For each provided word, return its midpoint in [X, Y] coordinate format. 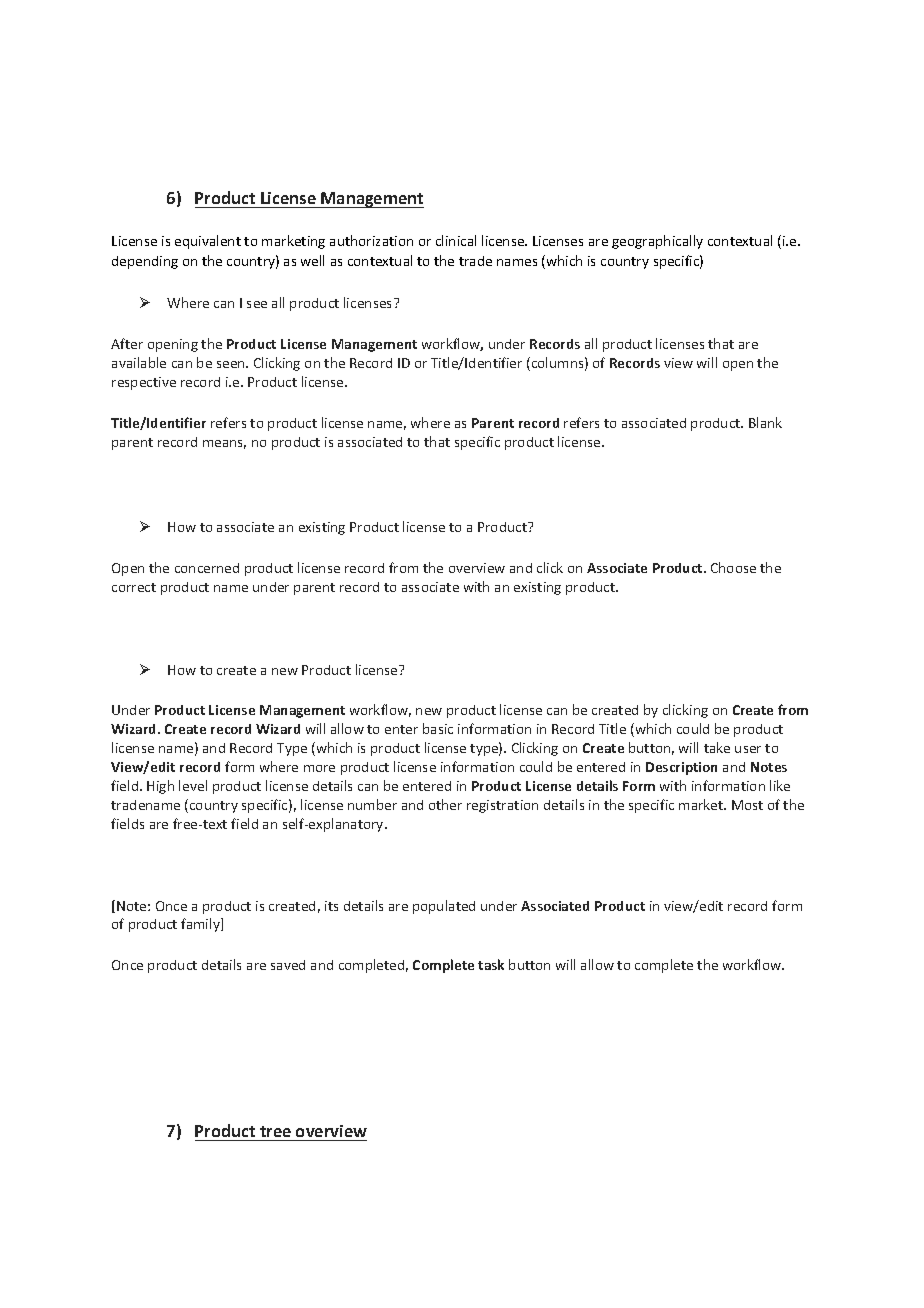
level [193, 785]
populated [444, 907]
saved [288, 965]
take [717, 747]
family [201, 925]
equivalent [208, 242]
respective [144, 383]
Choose [733, 567]
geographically [657, 242]
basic [438, 728]
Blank [765, 422]
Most [747, 805]
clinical [456, 240]
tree [275, 1133]
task [491, 964]
